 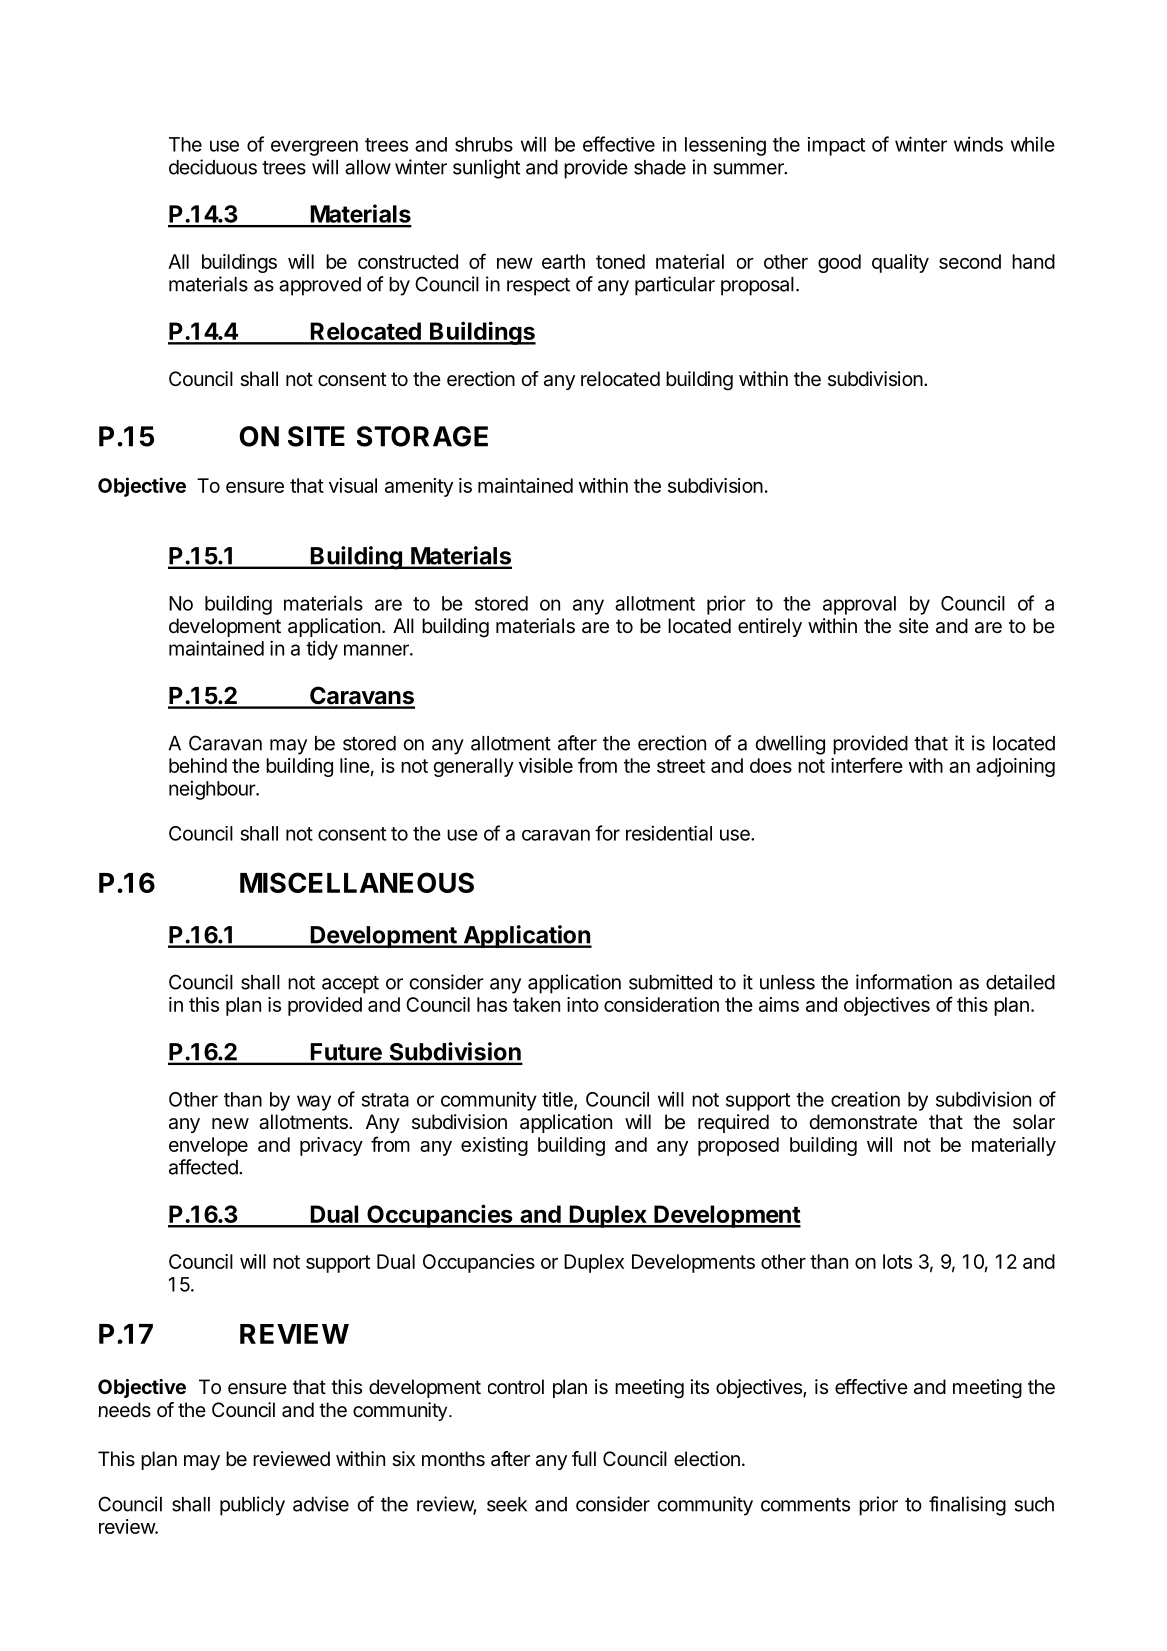 What do you see at coordinates (314, 1103) in the page?
I see `way` at bounding box center [314, 1103].
